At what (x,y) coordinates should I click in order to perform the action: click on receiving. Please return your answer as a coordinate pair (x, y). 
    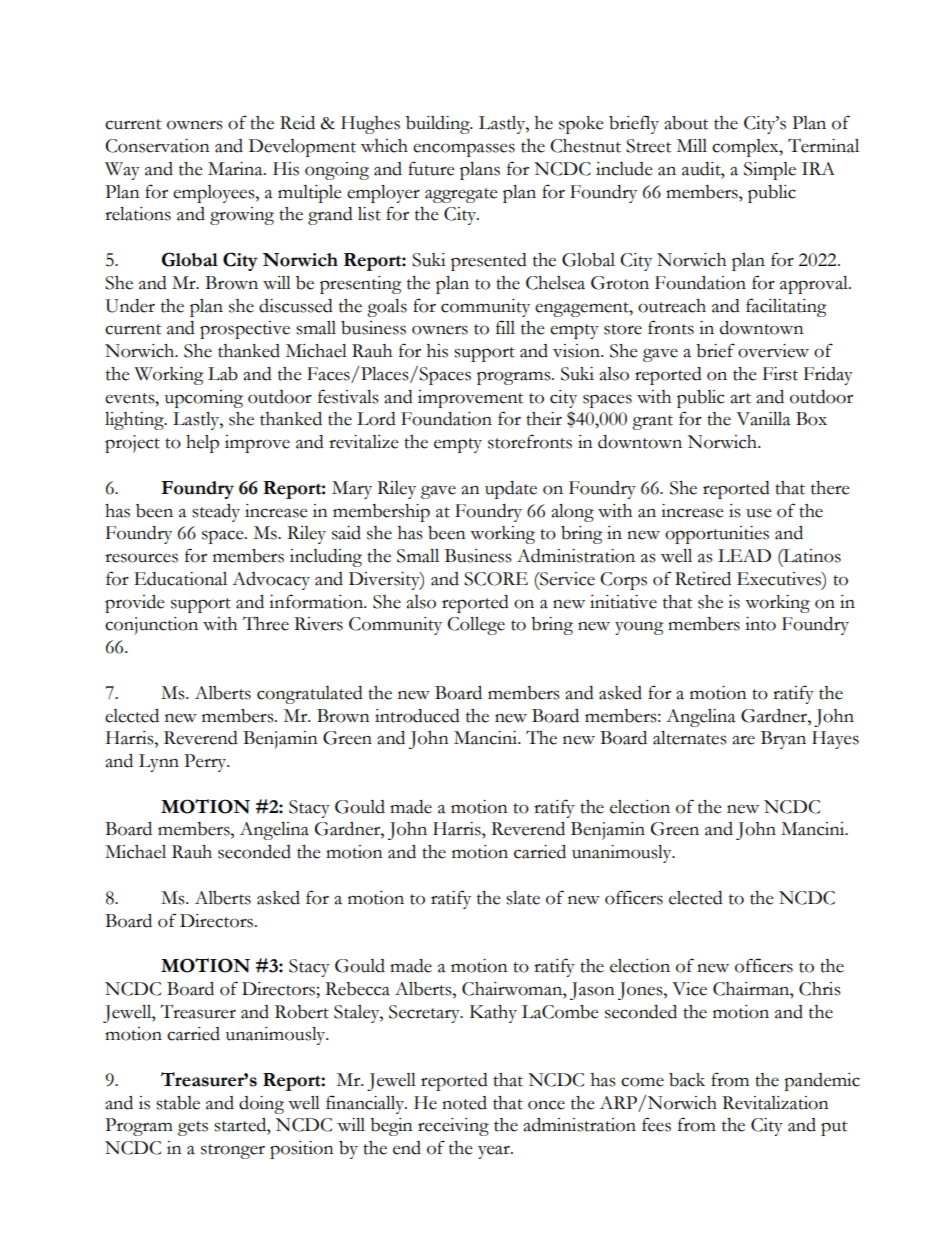
    Looking at the image, I should click on (453, 1127).
